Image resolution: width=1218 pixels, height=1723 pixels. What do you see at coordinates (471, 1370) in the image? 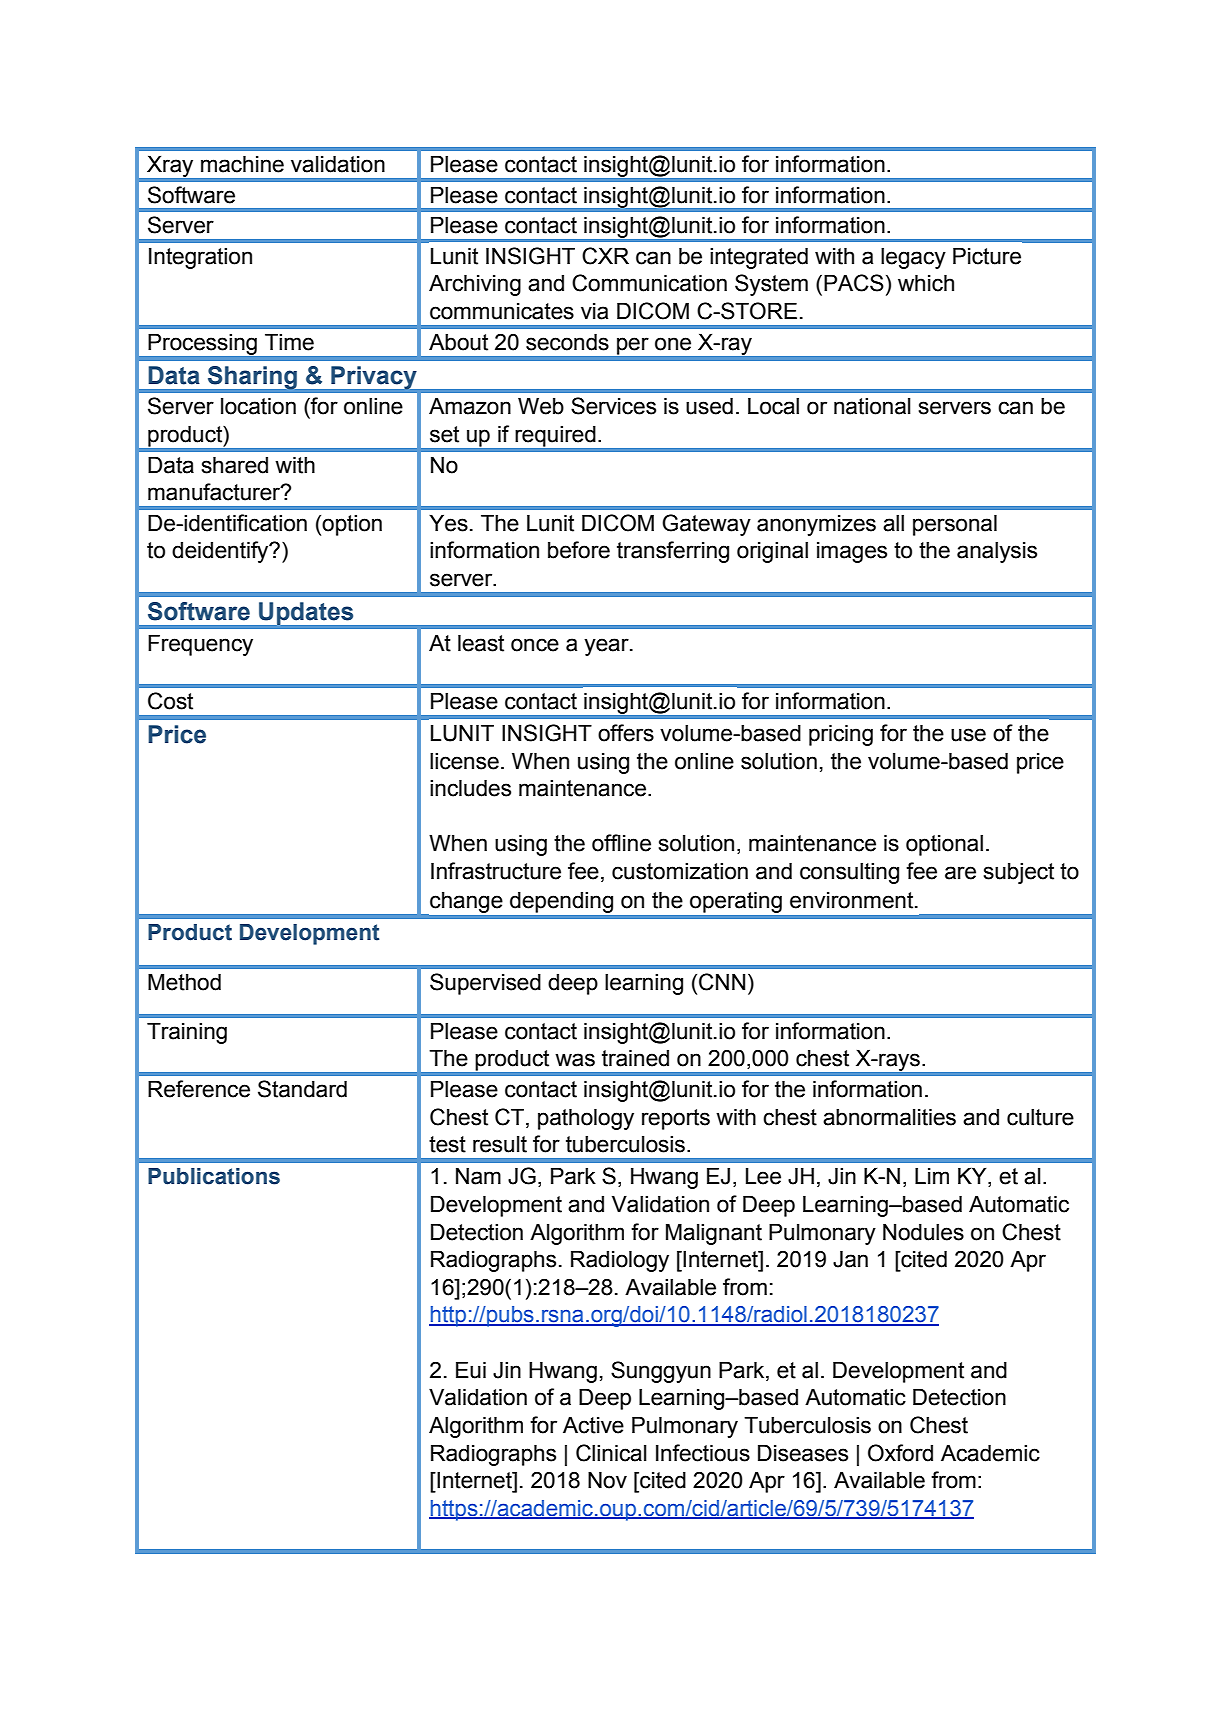
I see `Eui` at bounding box center [471, 1370].
